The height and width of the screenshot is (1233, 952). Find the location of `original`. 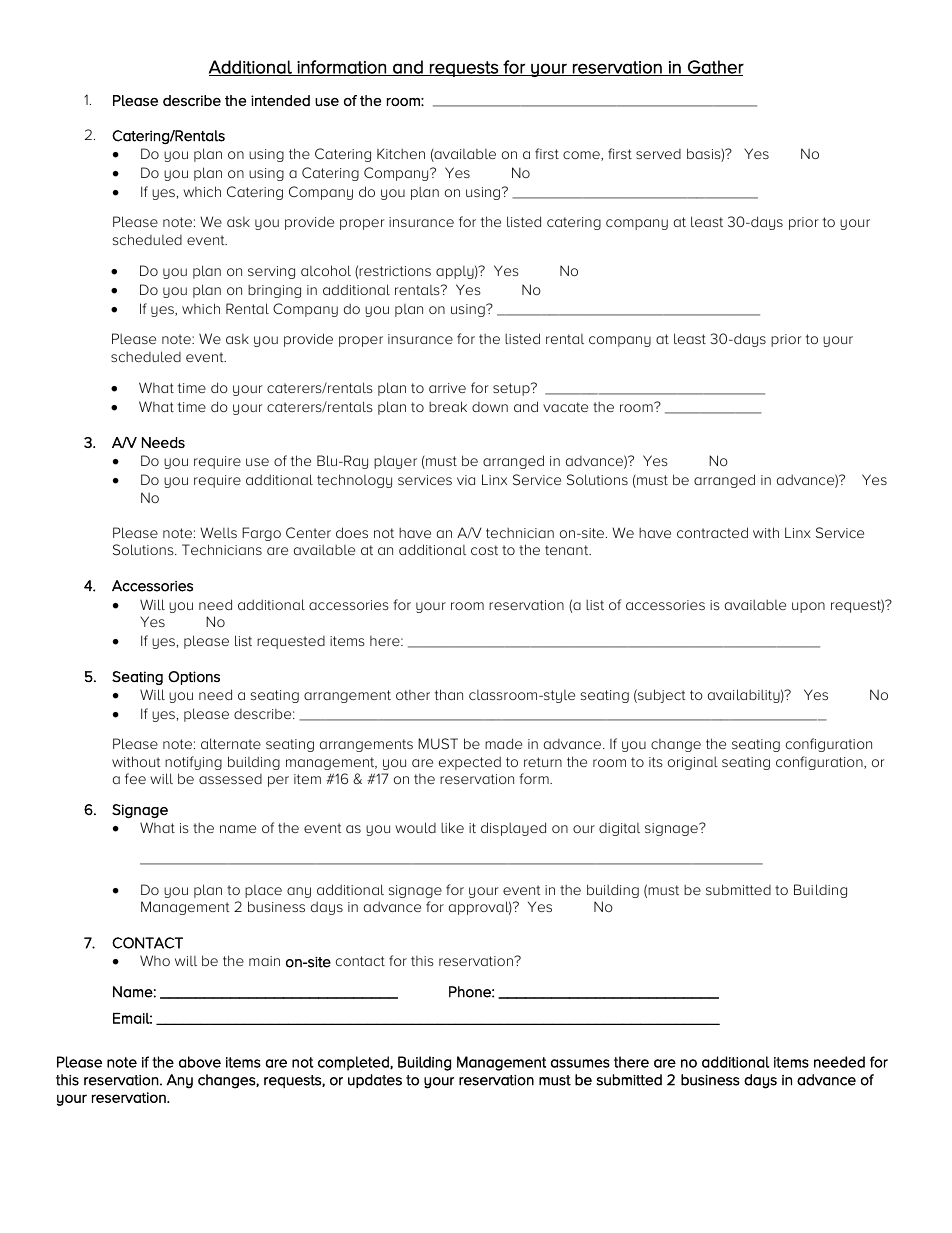

original is located at coordinates (693, 763).
